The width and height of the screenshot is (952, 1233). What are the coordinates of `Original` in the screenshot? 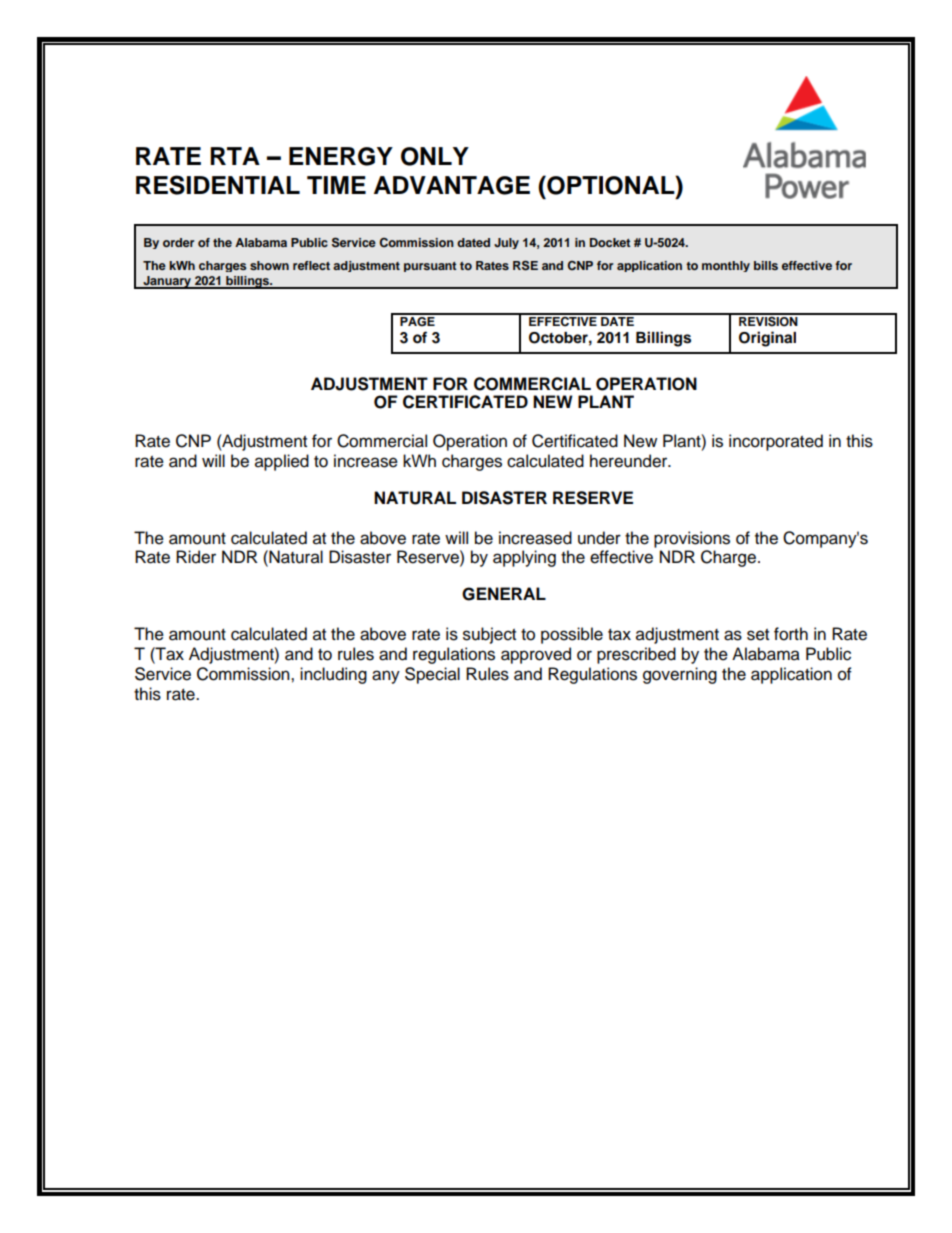 It's located at (767, 339).
